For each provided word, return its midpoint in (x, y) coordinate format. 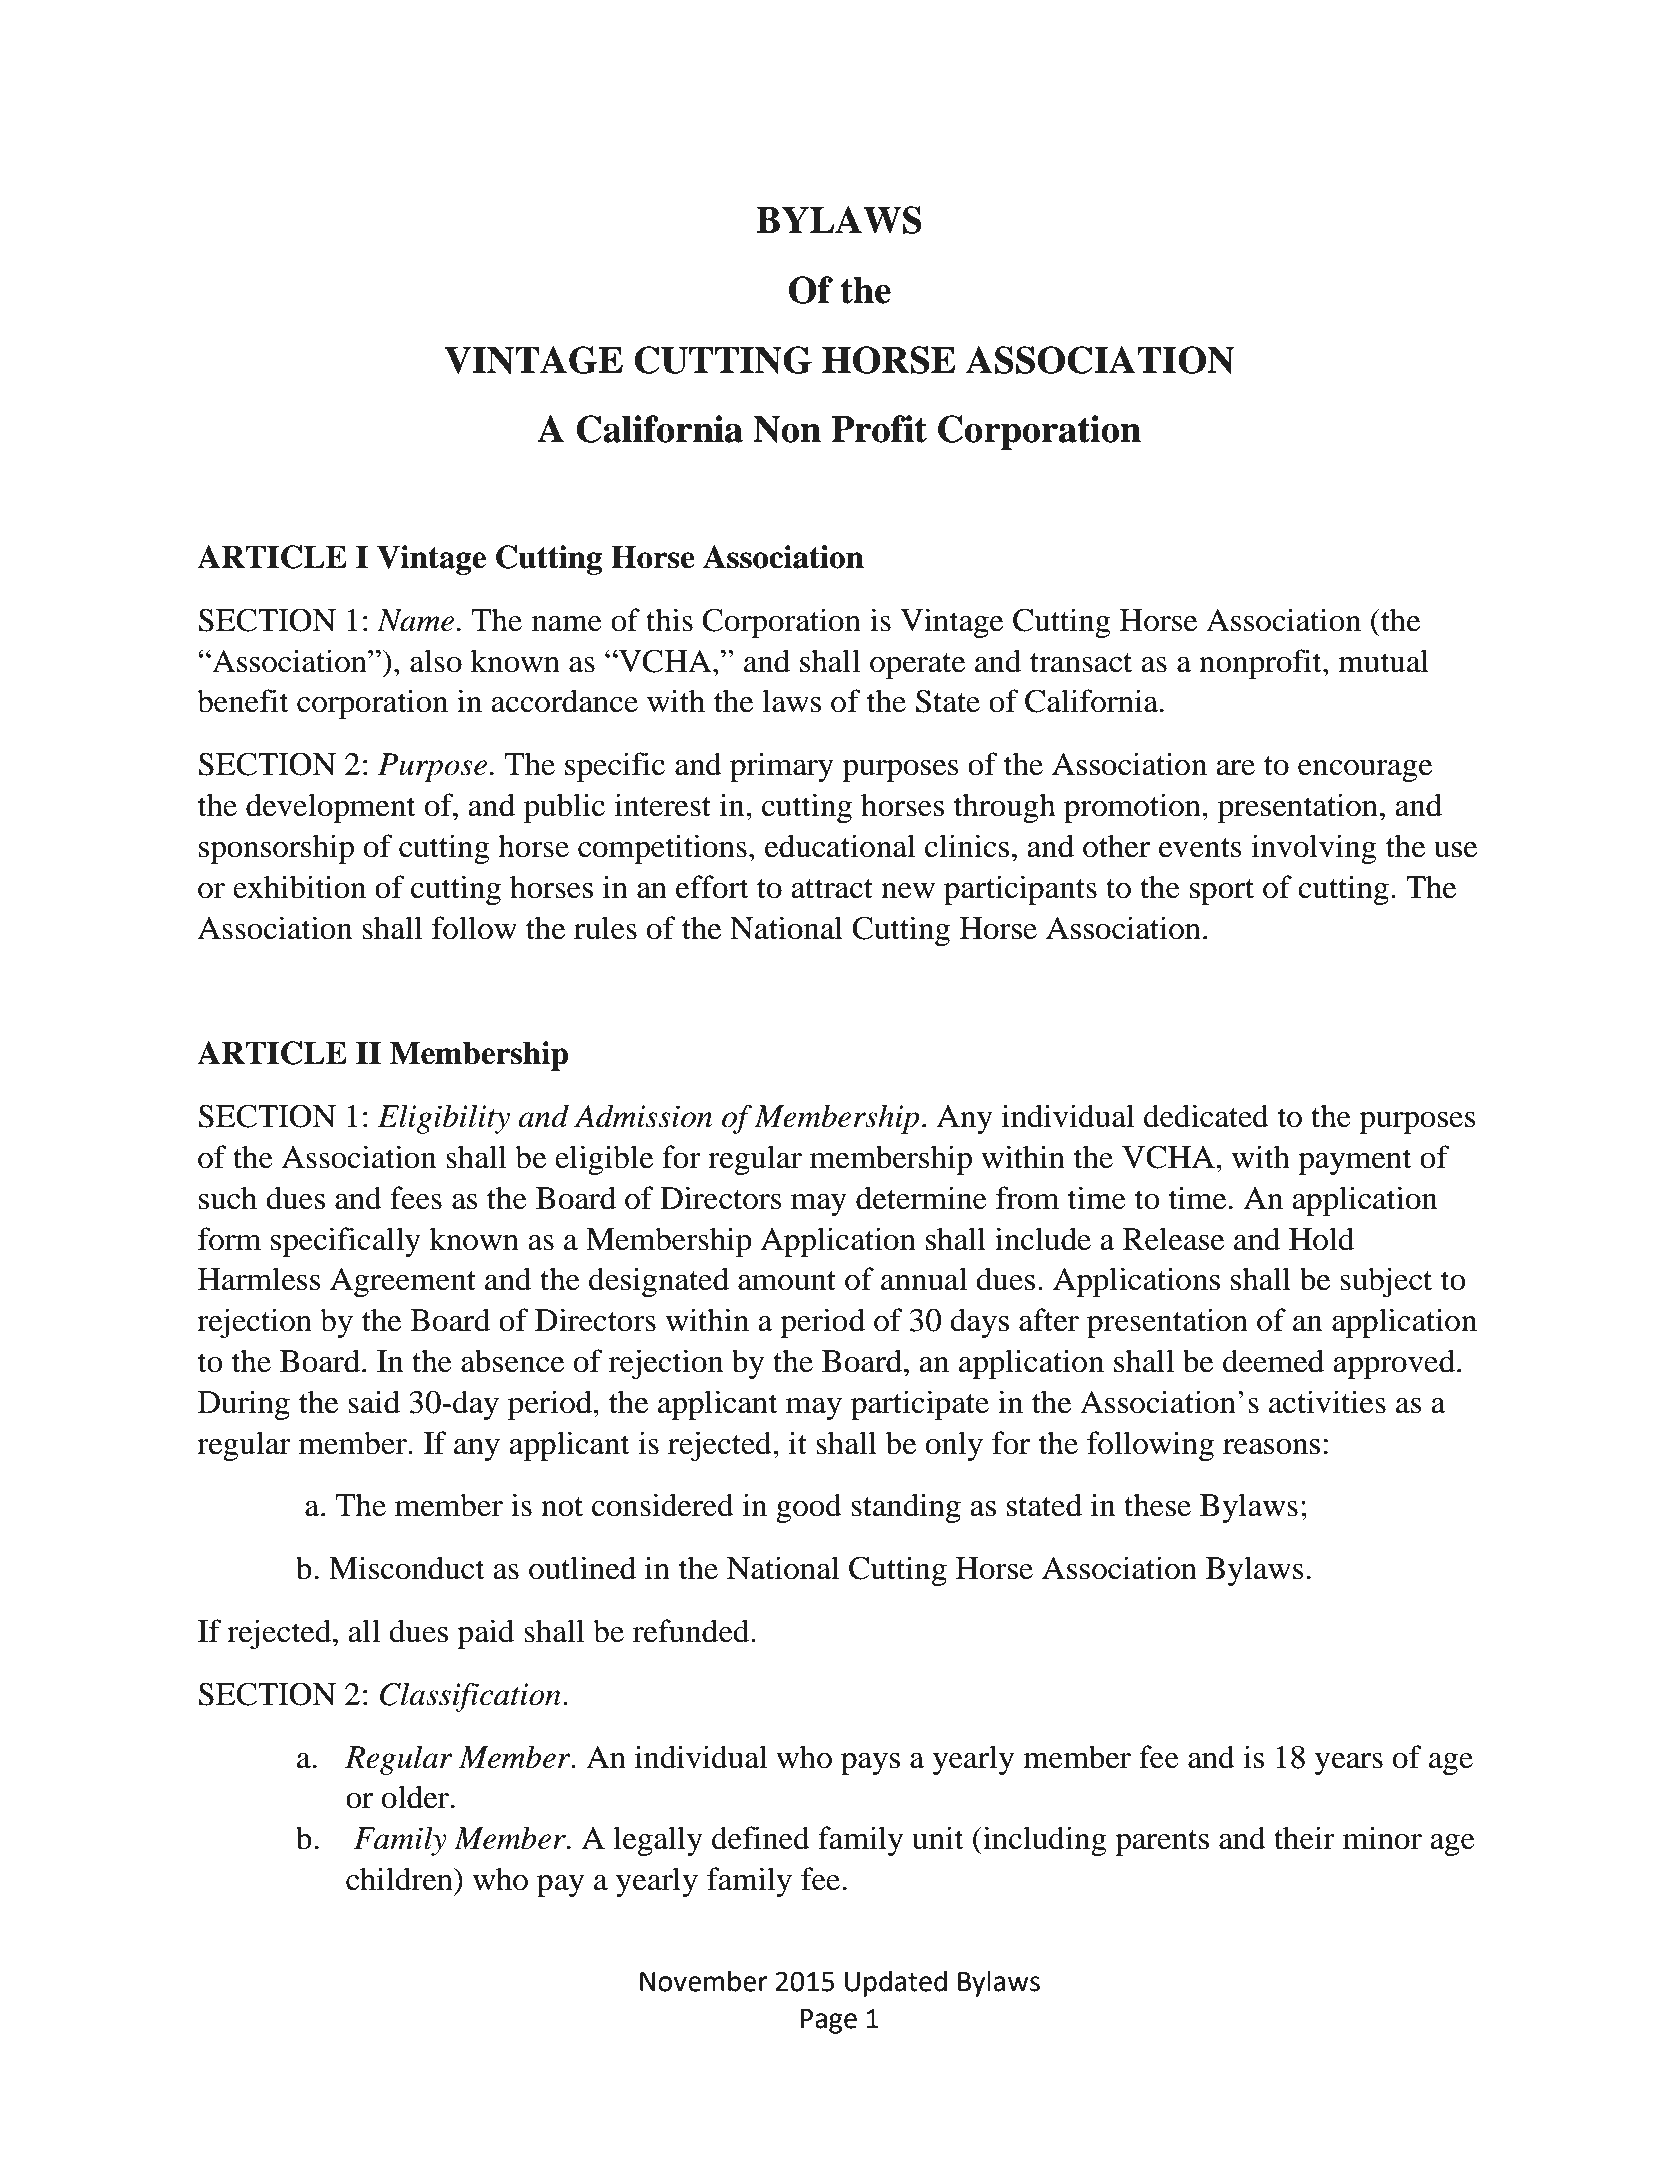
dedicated (1206, 1116)
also (436, 661)
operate (917, 666)
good (809, 1508)
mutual (1383, 661)
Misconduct (406, 1568)
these (1157, 1505)
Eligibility (444, 1119)
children (400, 1879)
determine (921, 1198)
